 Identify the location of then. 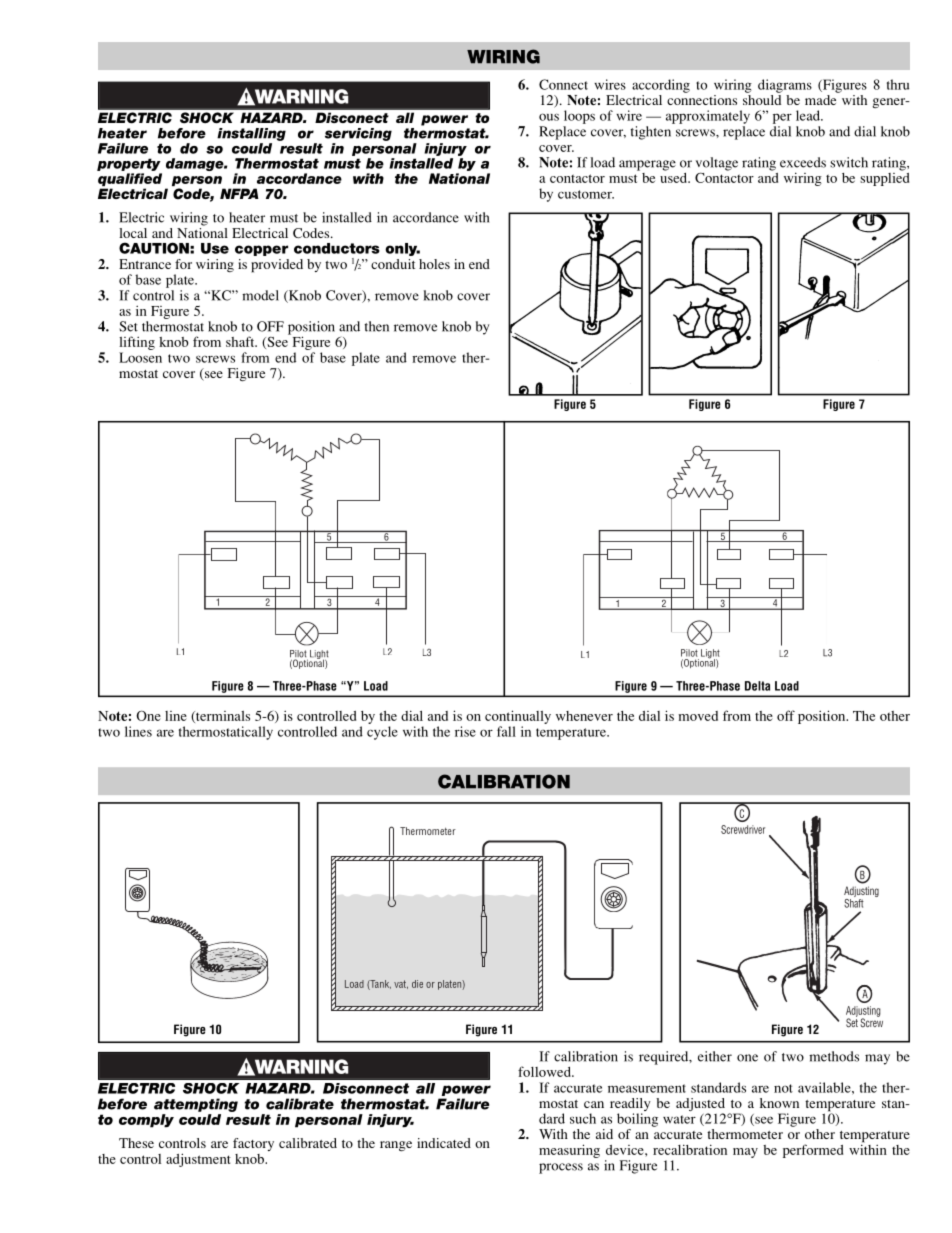
(376, 326).
